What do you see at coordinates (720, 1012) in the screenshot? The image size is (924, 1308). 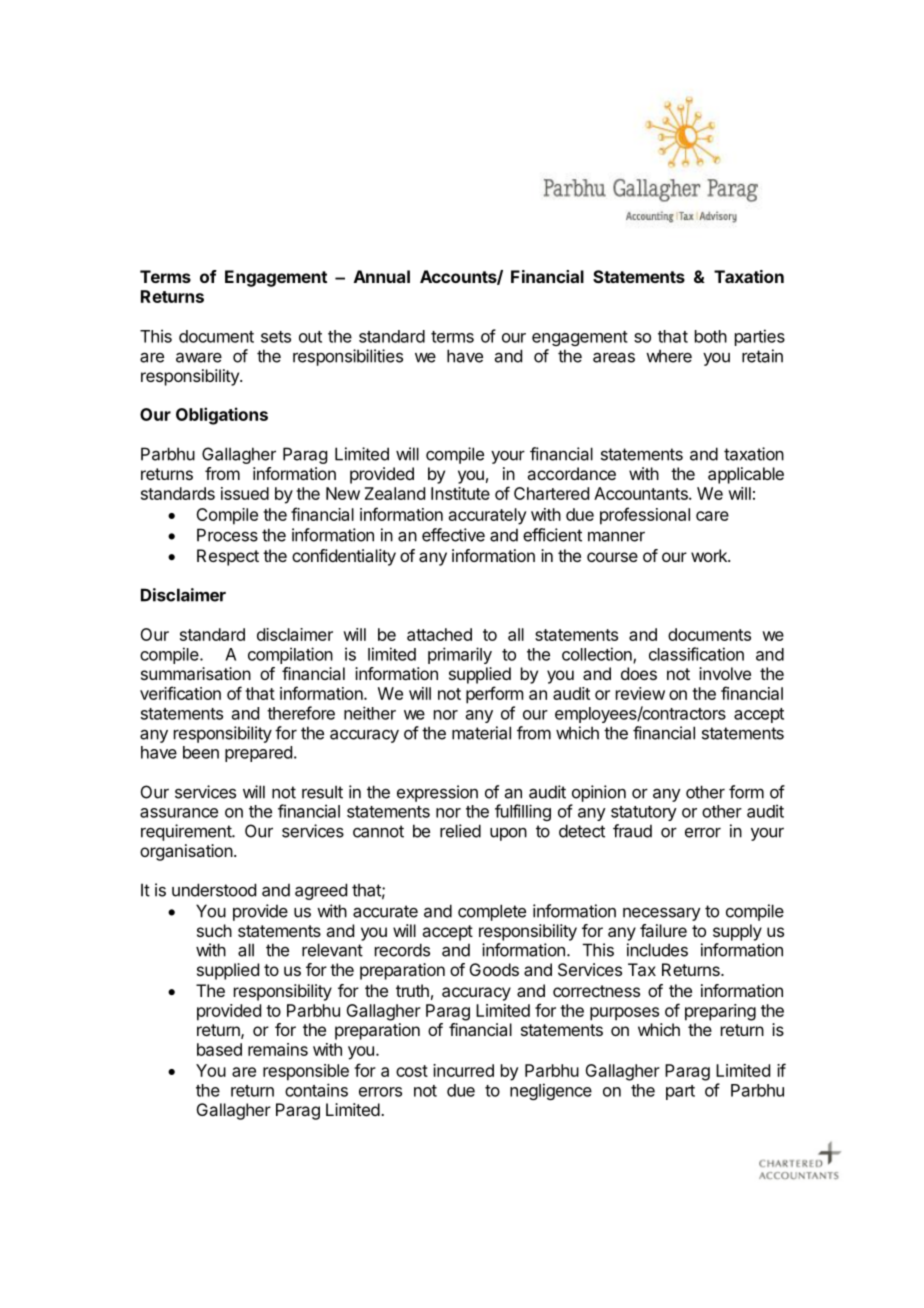 I see `preparing` at bounding box center [720, 1012].
